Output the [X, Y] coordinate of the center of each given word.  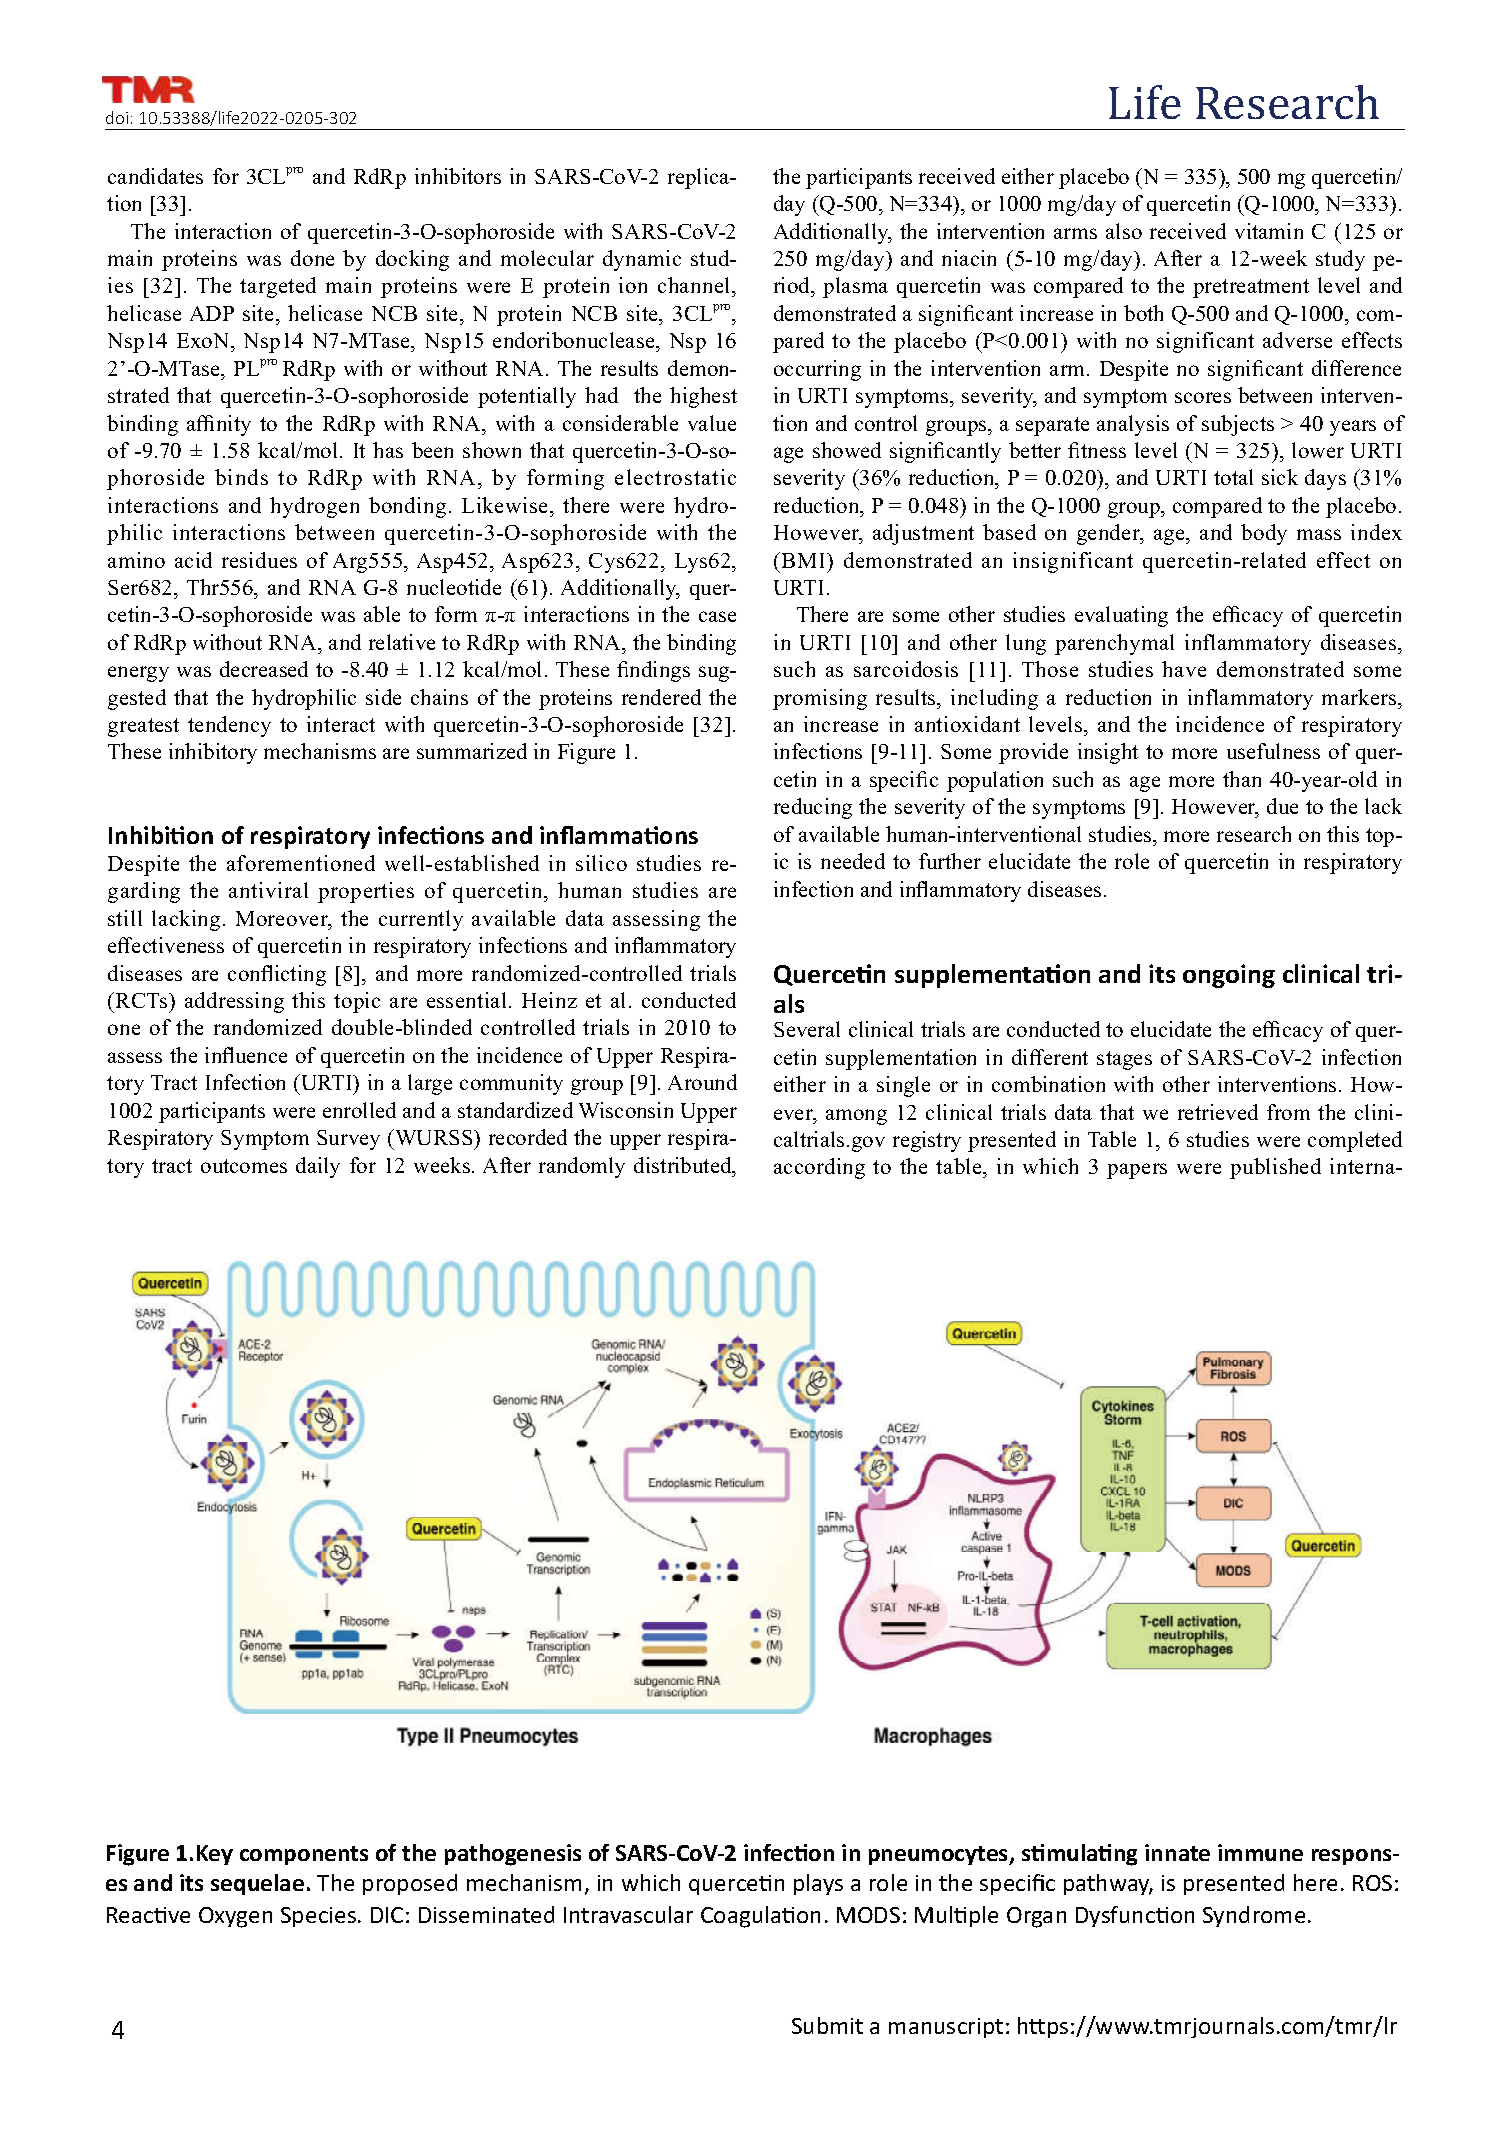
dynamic [642, 260]
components [304, 1855]
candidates [155, 176]
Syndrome [1254, 1916]
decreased [264, 669]
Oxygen [235, 1917]
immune [1260, 1852]
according [819, 1168]
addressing [234, 1002]
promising [820, 699]
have [1184, 669]
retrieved [1218, 1112]
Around [702, 1082]
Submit [827, 2025]
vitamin [1269, 231]
